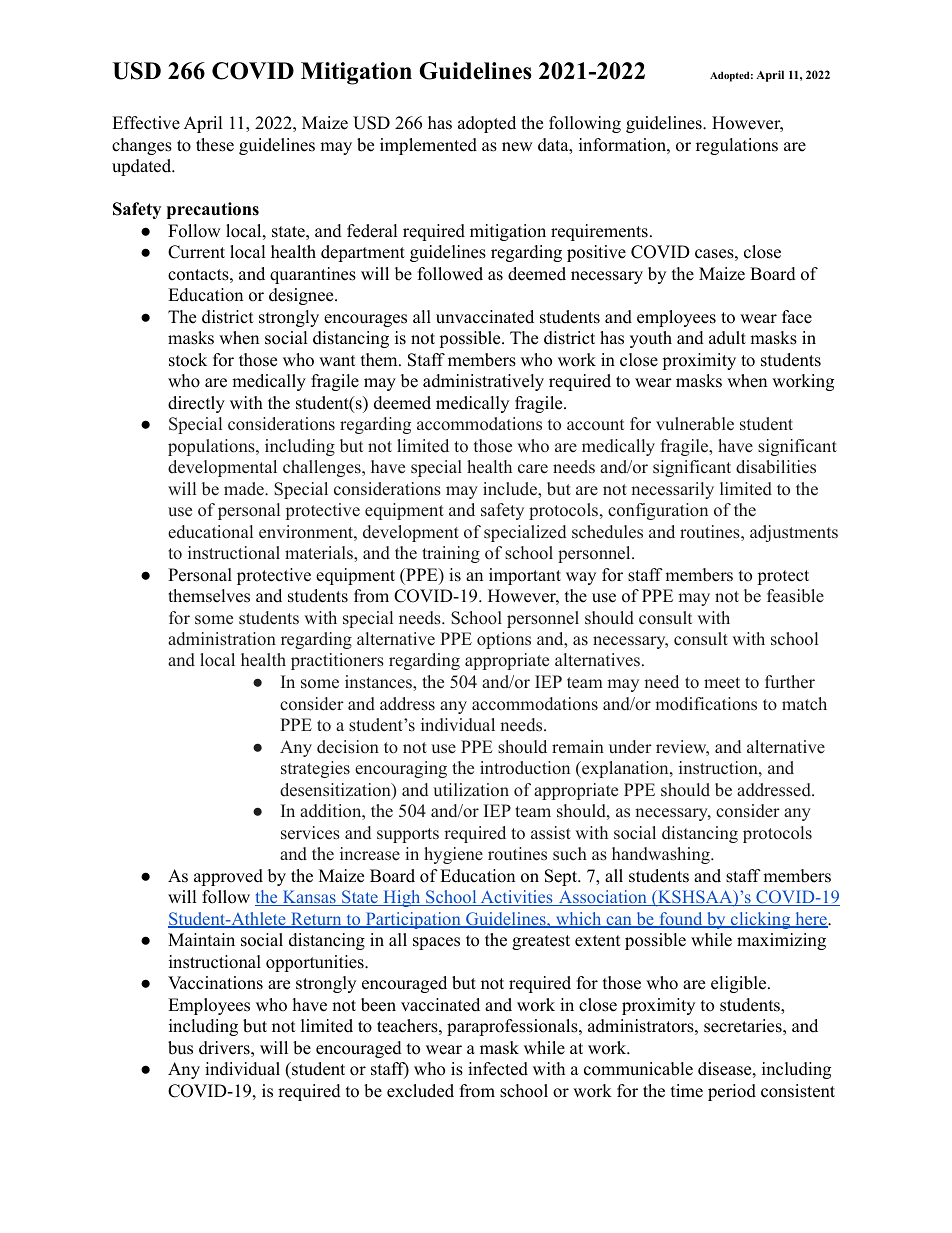 This page has width=952, height=1233. I want to click on new, so click(517, 147).
